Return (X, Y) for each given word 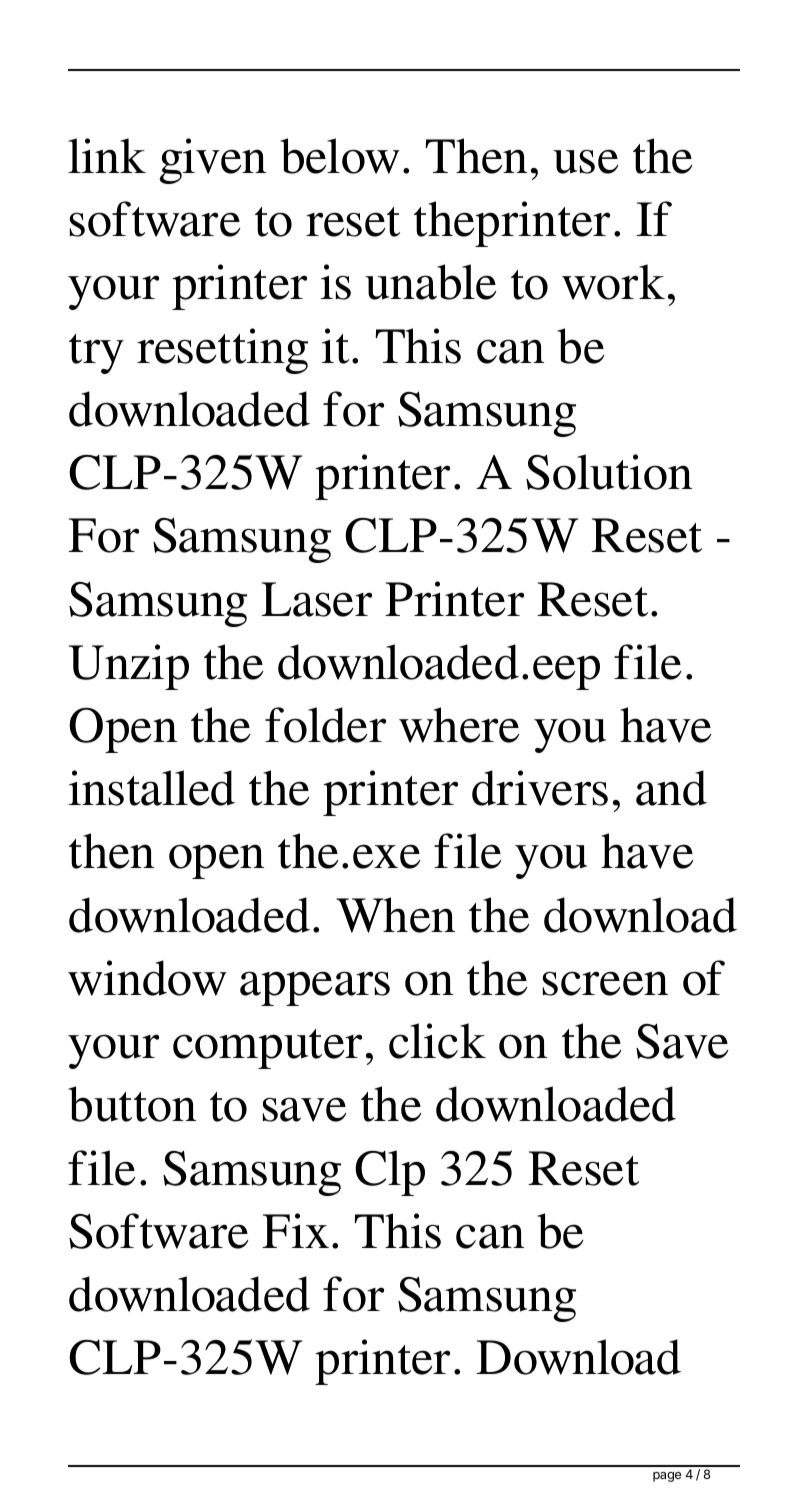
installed (152, 788)
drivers (540, 788)
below (340, 156)
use (586, 161)
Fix (295, 1230)
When (395, 915)
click (437, 1041)
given (213, 161)
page (667, 1477)
